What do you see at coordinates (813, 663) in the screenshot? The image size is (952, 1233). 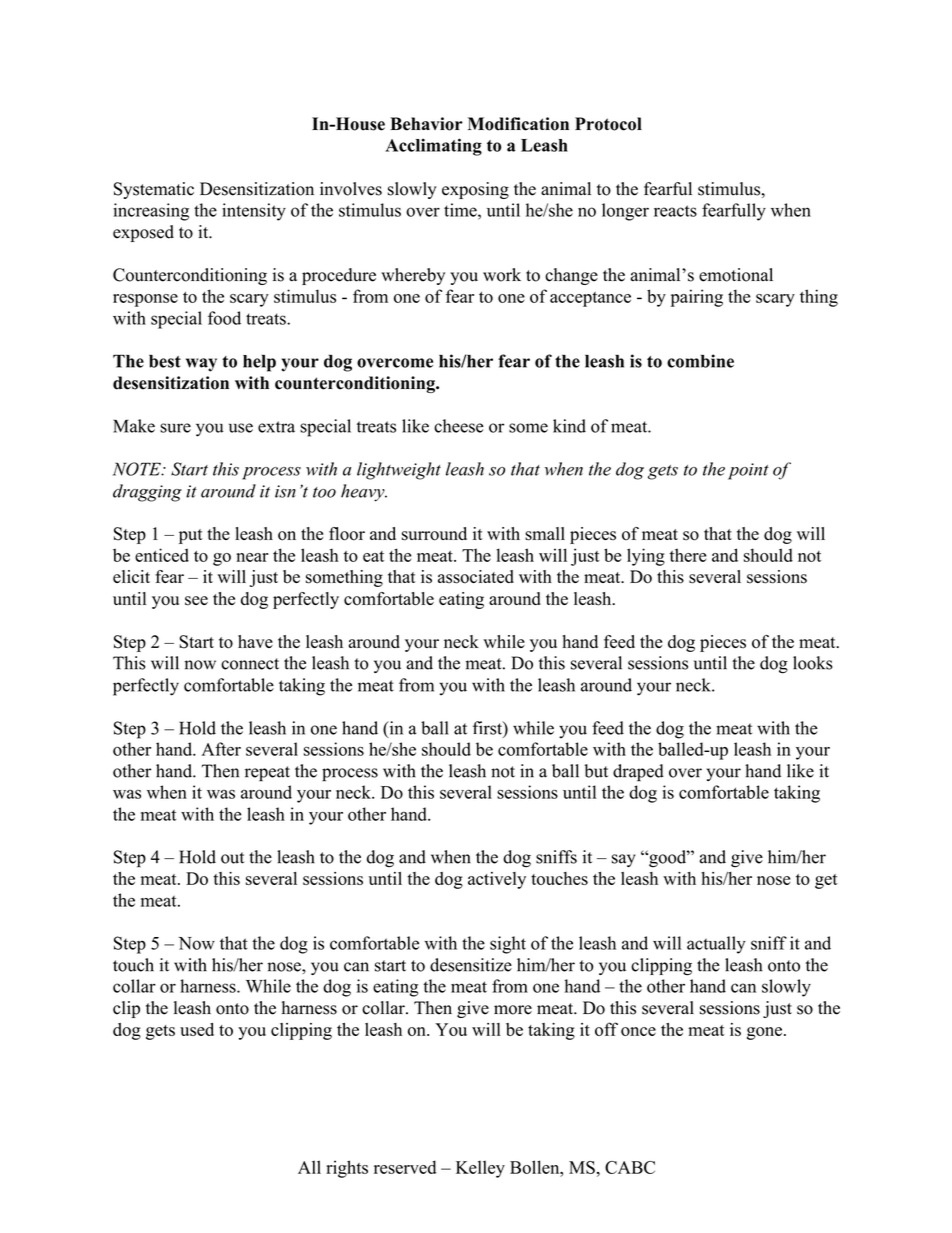 I see `looks` at bounding box center [813, 663].
